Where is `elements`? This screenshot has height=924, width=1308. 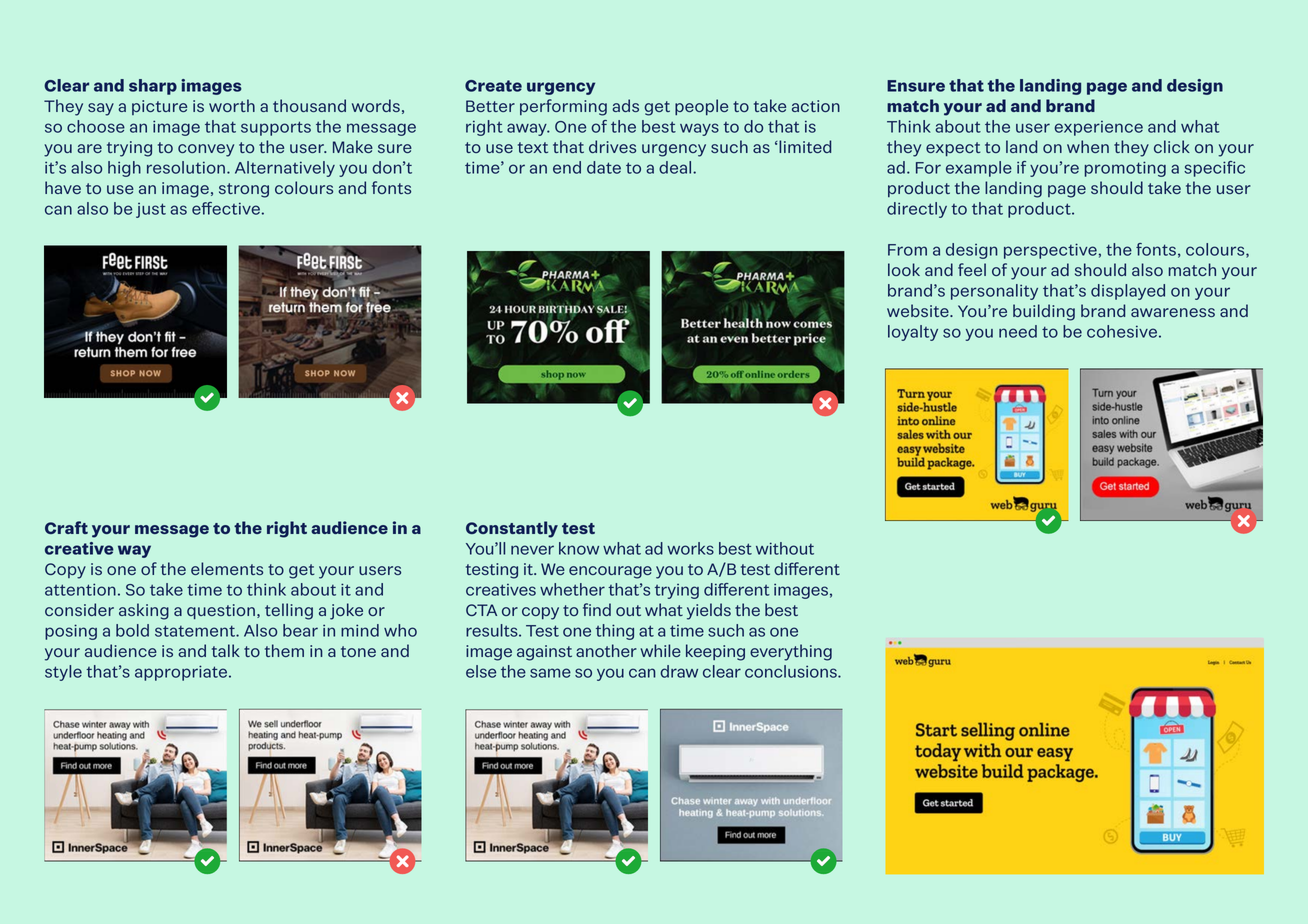
elements is located at coordinates (227, 568).
